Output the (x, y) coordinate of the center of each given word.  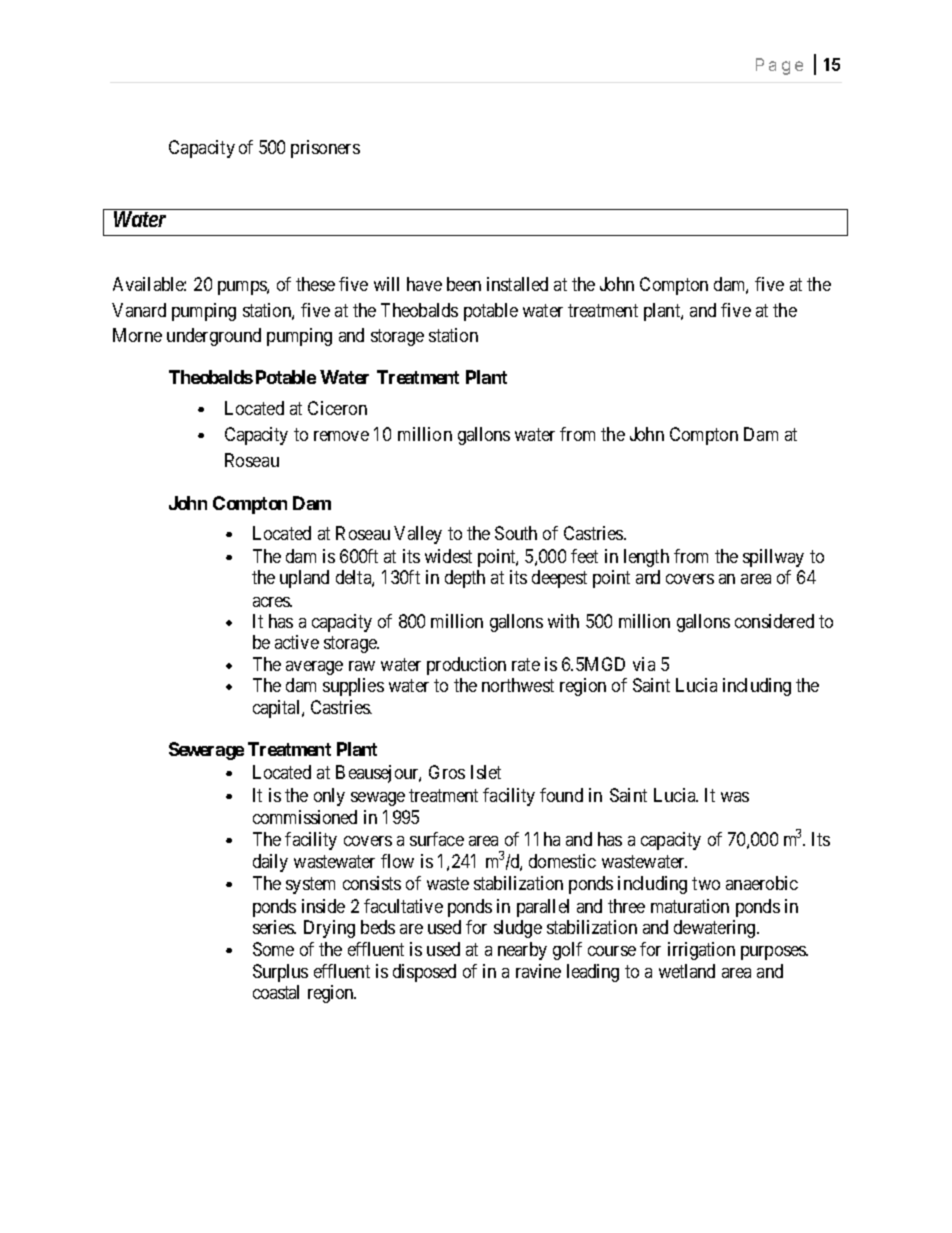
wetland (687, 971)
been (464, 284)
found (561, 795)
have (424, 284)
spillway (773, 558)
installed (517, 284)
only (329, 797)
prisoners (325, 149)
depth (465, 579)
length (646, 558)
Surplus (280, 973)
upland (304, 579)
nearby (522, 951)
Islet (486, 772)
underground (214, 337)
